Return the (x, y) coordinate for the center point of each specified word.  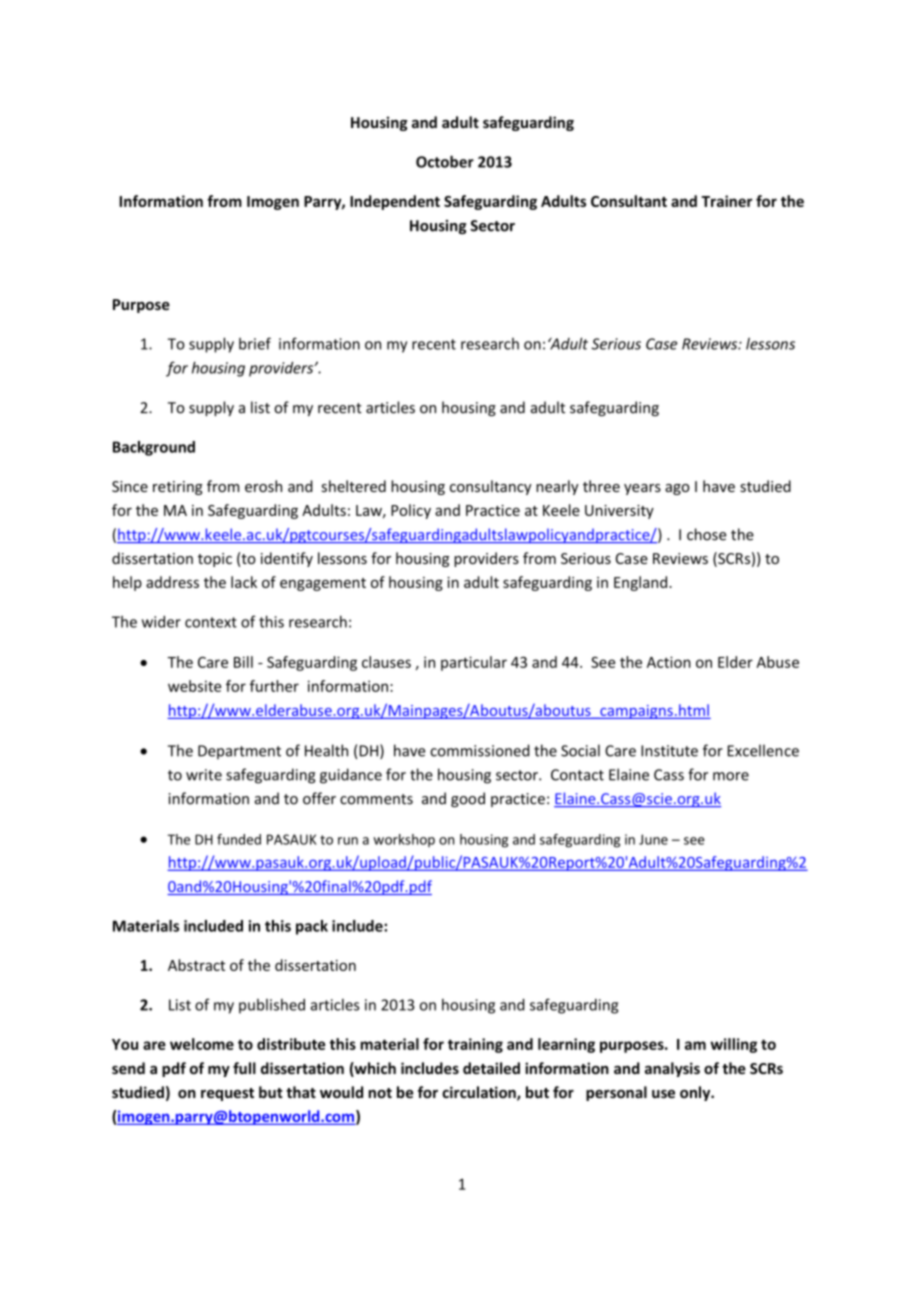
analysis (672, 1069)
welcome (202, 1044)
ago (677, 489)
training (475, 1045)
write (204, 775)
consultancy (491, 487)
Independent (395, 202)
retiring (178, 488)
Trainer (726, 201)
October (445, 161)
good (468, 799)
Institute (669, 751)
